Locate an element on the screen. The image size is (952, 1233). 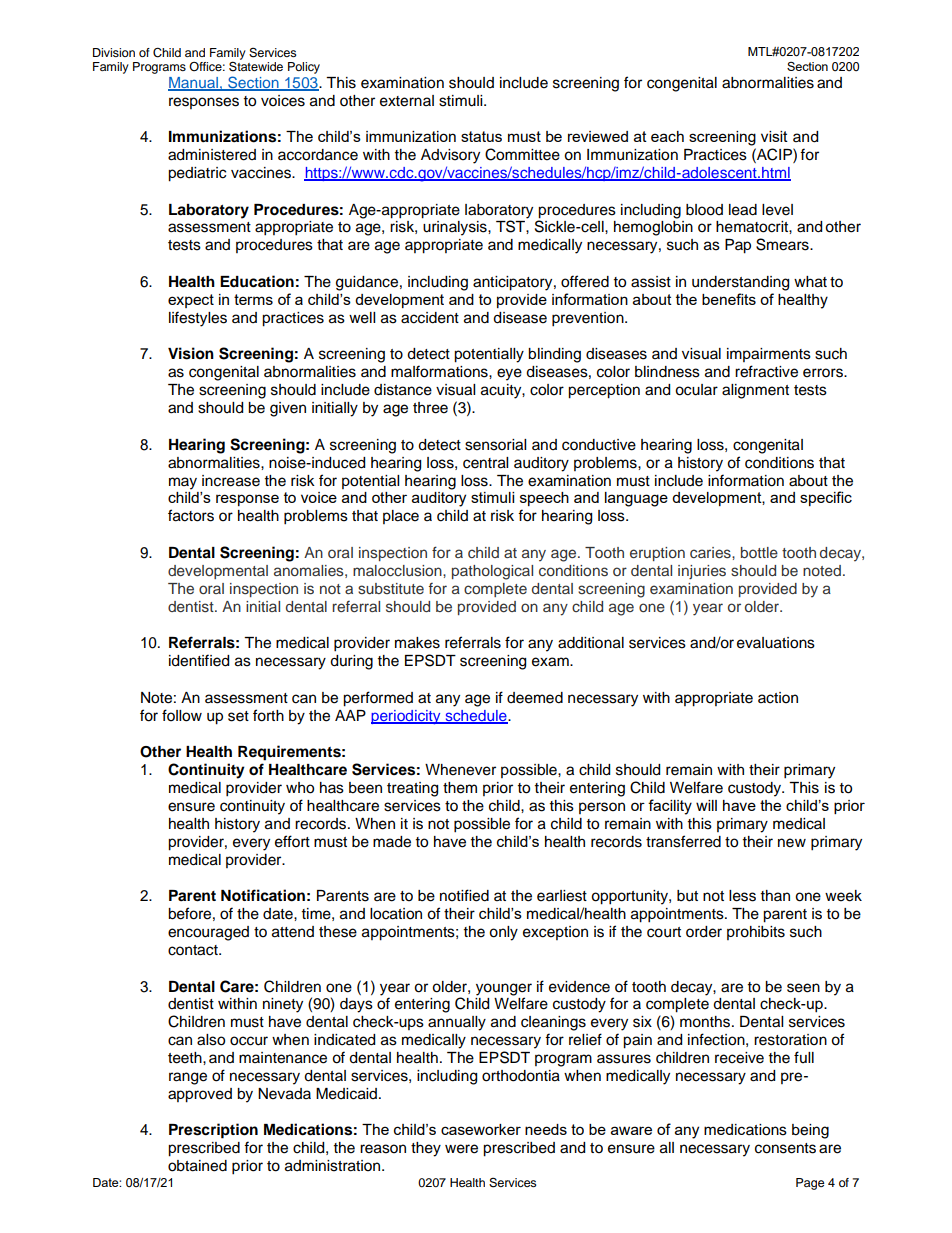
Statewide is located at coordinates (256, 65).
